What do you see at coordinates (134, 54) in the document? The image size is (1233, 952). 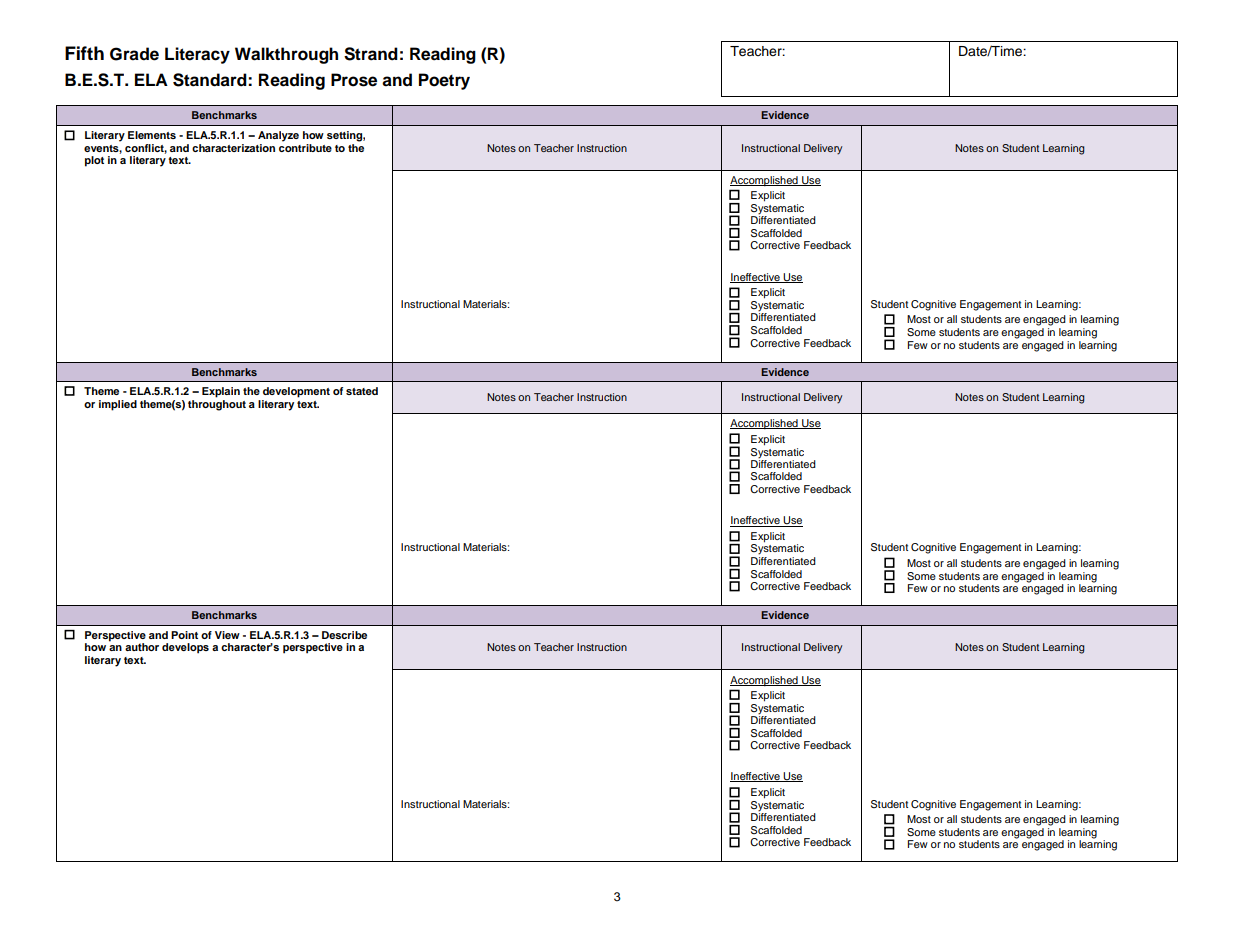 I see `Grade` at bounding box center [134, 54].
